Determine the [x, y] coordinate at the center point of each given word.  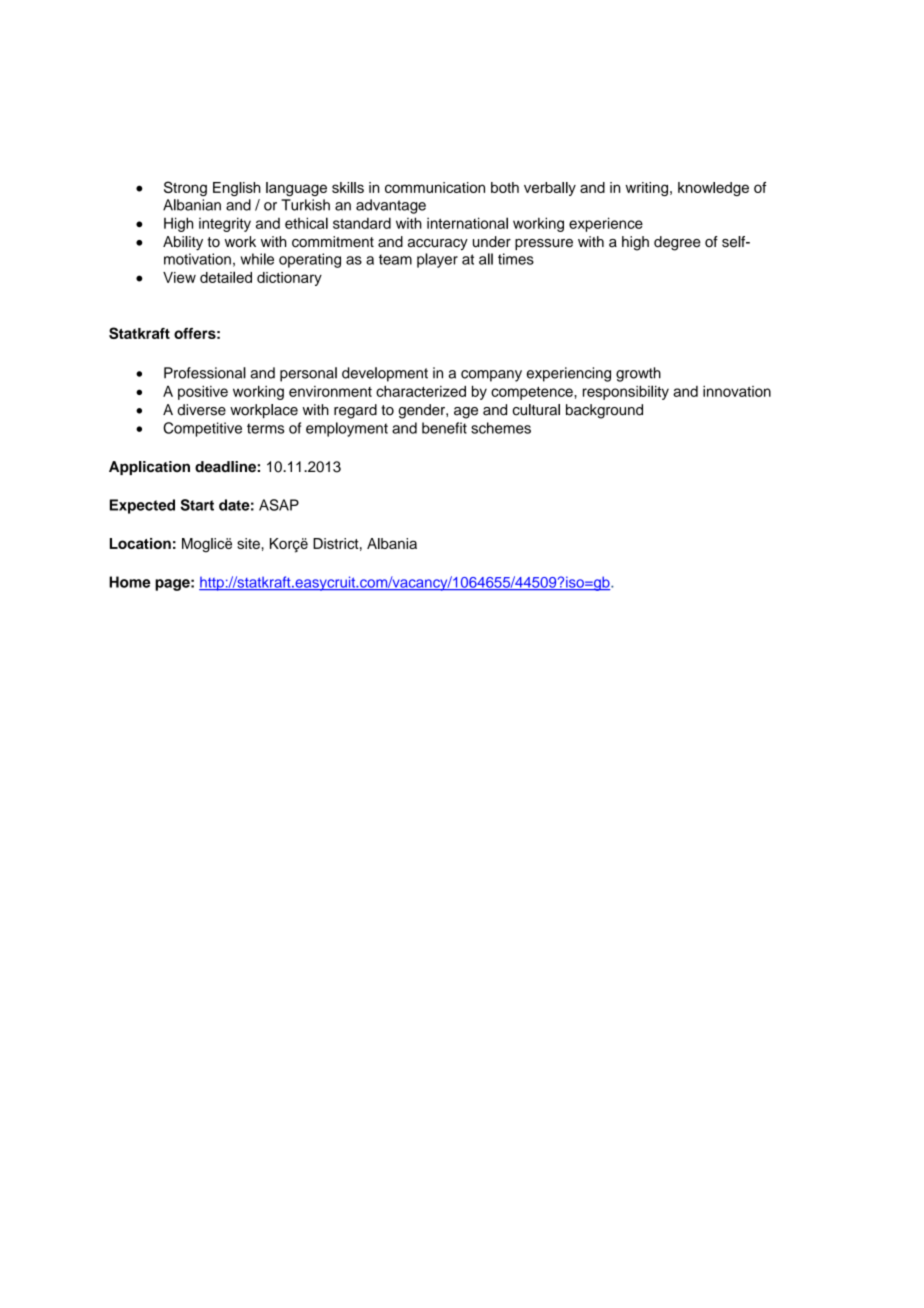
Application [149, 468]
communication [435, 187]
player [437, 260]
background [604, 411]
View [179, 277]
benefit [444, 428]
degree [677, 243]
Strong [185, 188]
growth [638, 374]
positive [203, 393]
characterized [421, 391]
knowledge [713, 189]
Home [130, 582]
